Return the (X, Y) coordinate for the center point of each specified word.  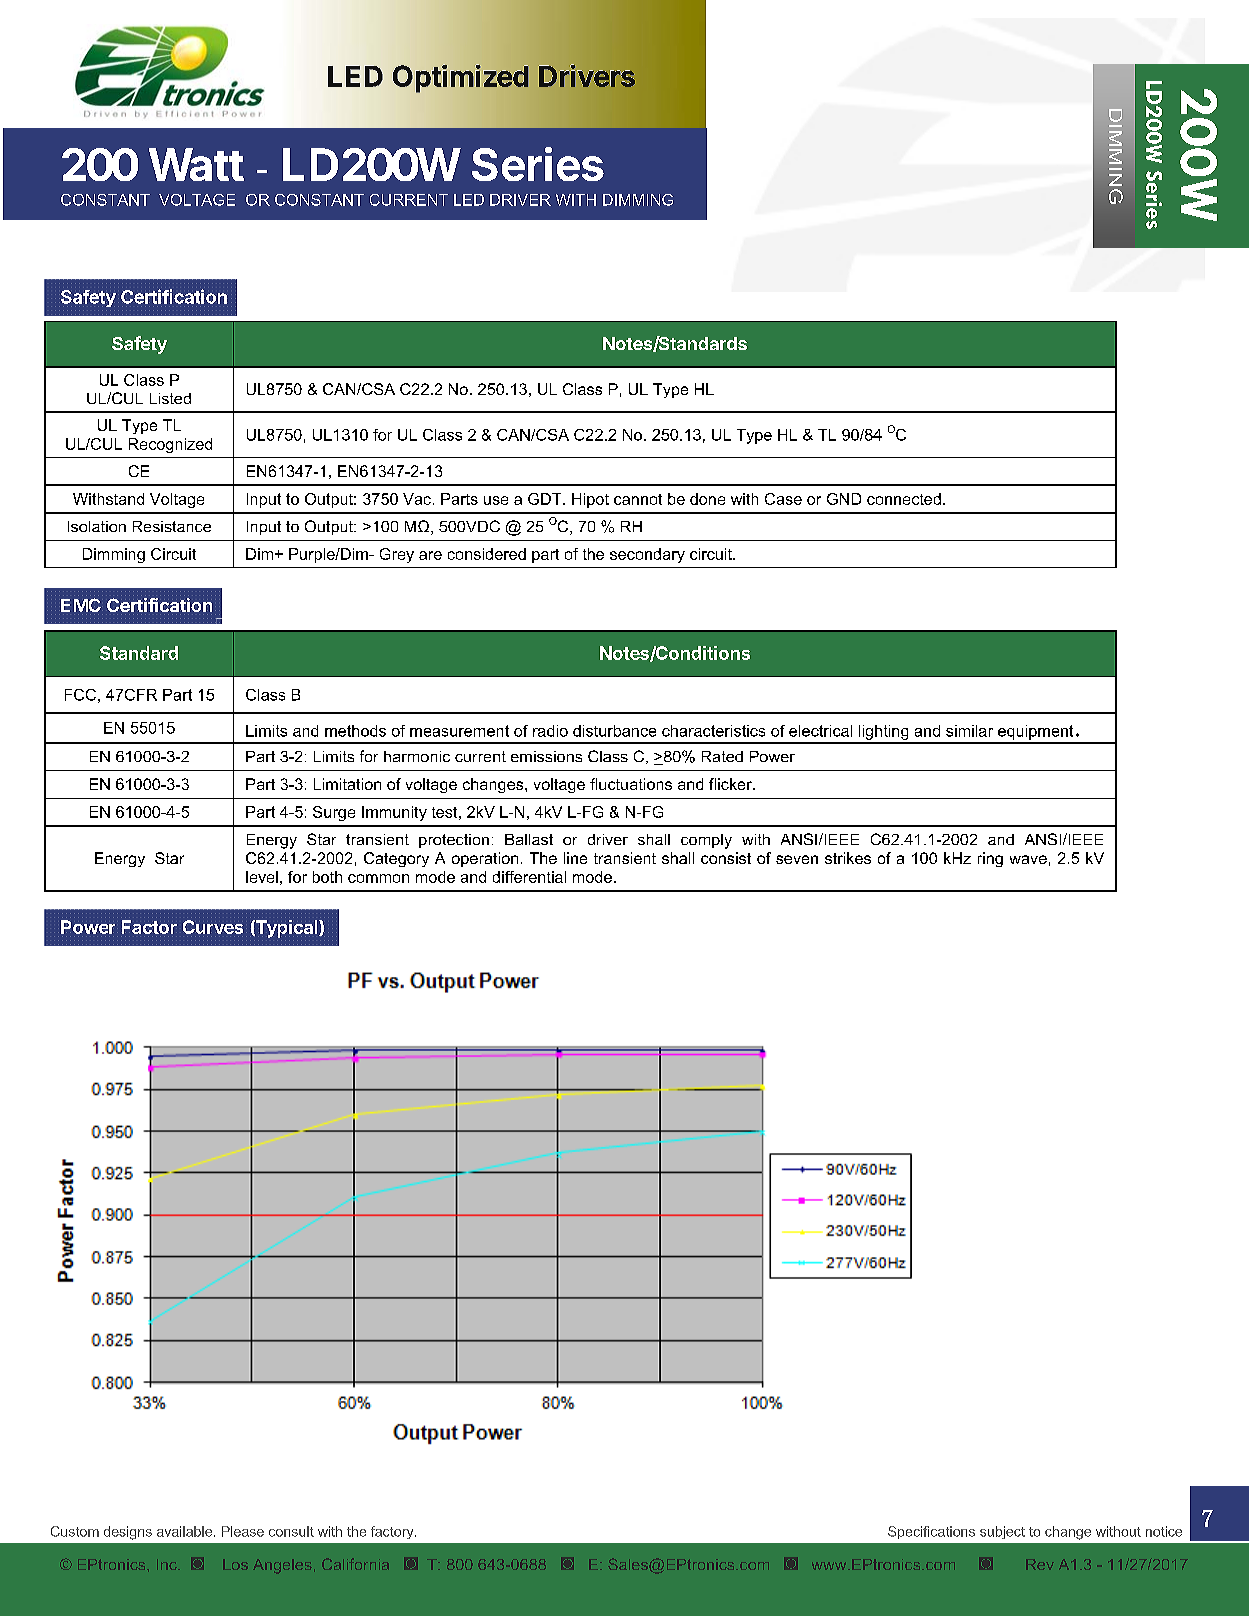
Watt (196, 164)
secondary (647, 555)
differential (529, 877)
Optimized (460, 78)
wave (1028, 859)
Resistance (172, 526)
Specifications (931, 1532)
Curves (213, 927)
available (186, 1531)
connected (904, 499)
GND (844, 499)
